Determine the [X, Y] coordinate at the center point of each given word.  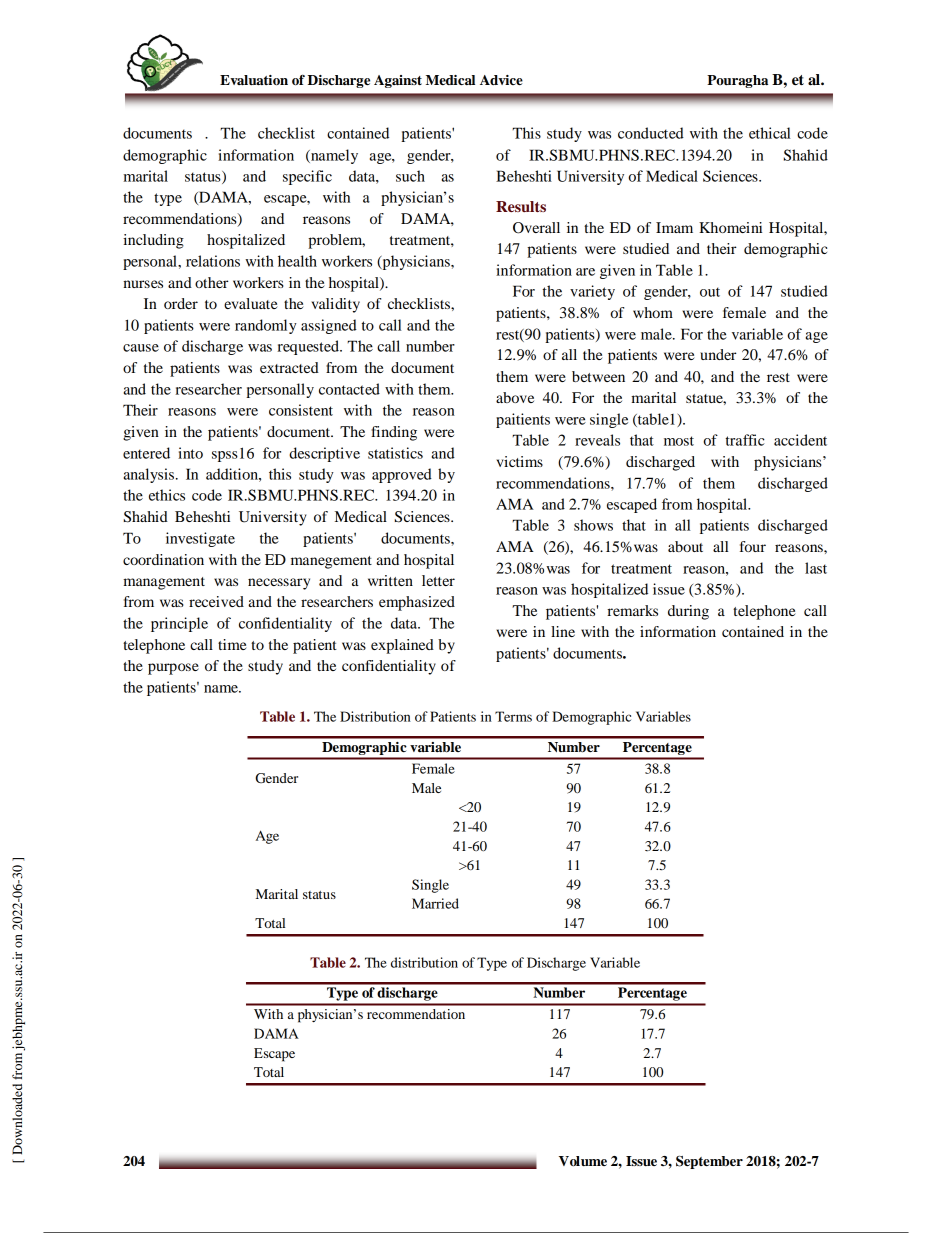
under [718, 354]
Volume [583, 1161]
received [216, 601]
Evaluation [254, 80]
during [688, 612]
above [515, 397]
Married [435, 903]
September [709, 1162]
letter [438, 580]
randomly [266, 326]
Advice [501, 80]
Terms [513, 716]
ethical [770, 133]
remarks [632, 610]
